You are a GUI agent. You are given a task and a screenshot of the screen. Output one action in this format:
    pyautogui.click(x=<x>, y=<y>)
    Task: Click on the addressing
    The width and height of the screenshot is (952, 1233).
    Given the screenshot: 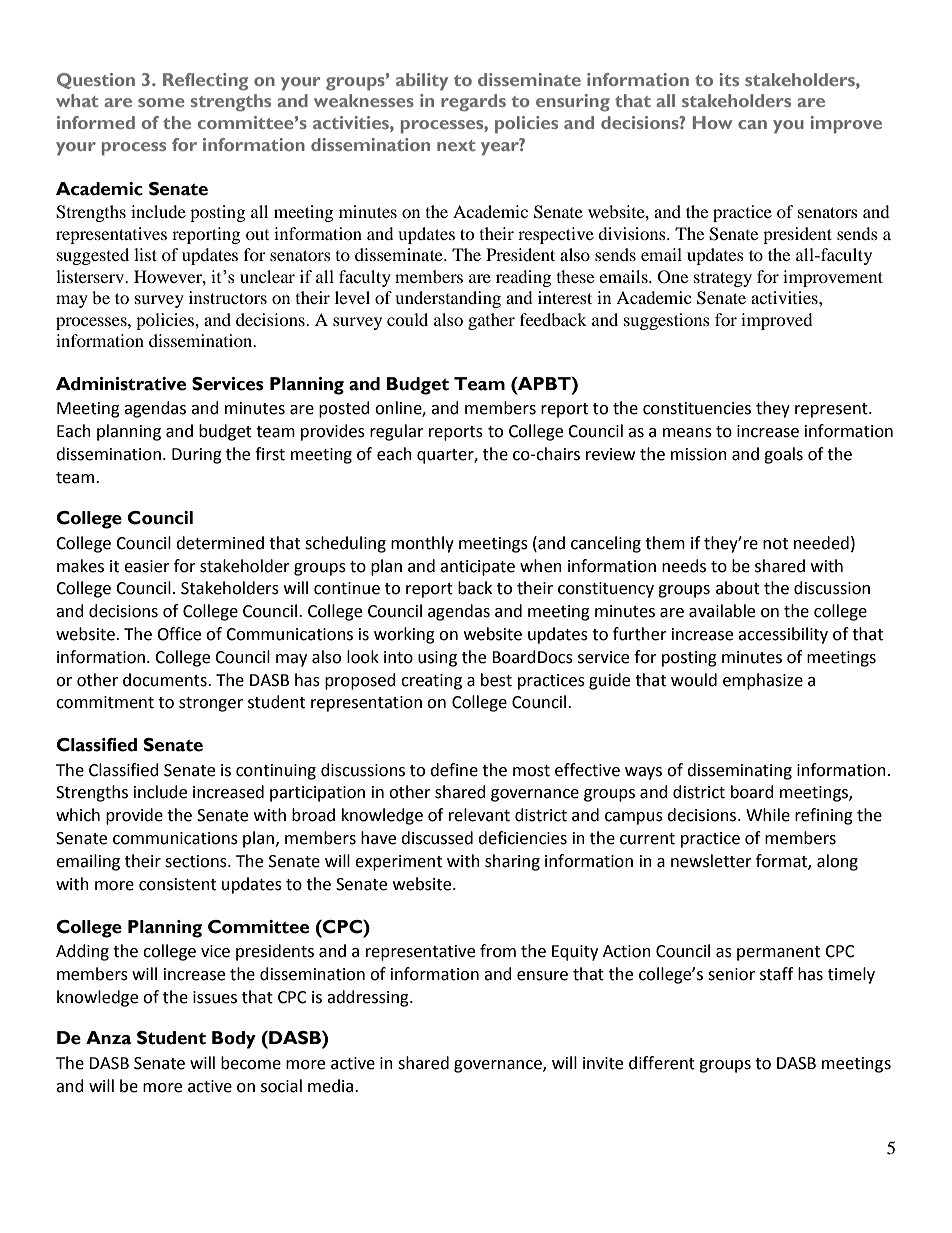 What is the action you would take?
    pyautogui.click(x=369, y=998)
